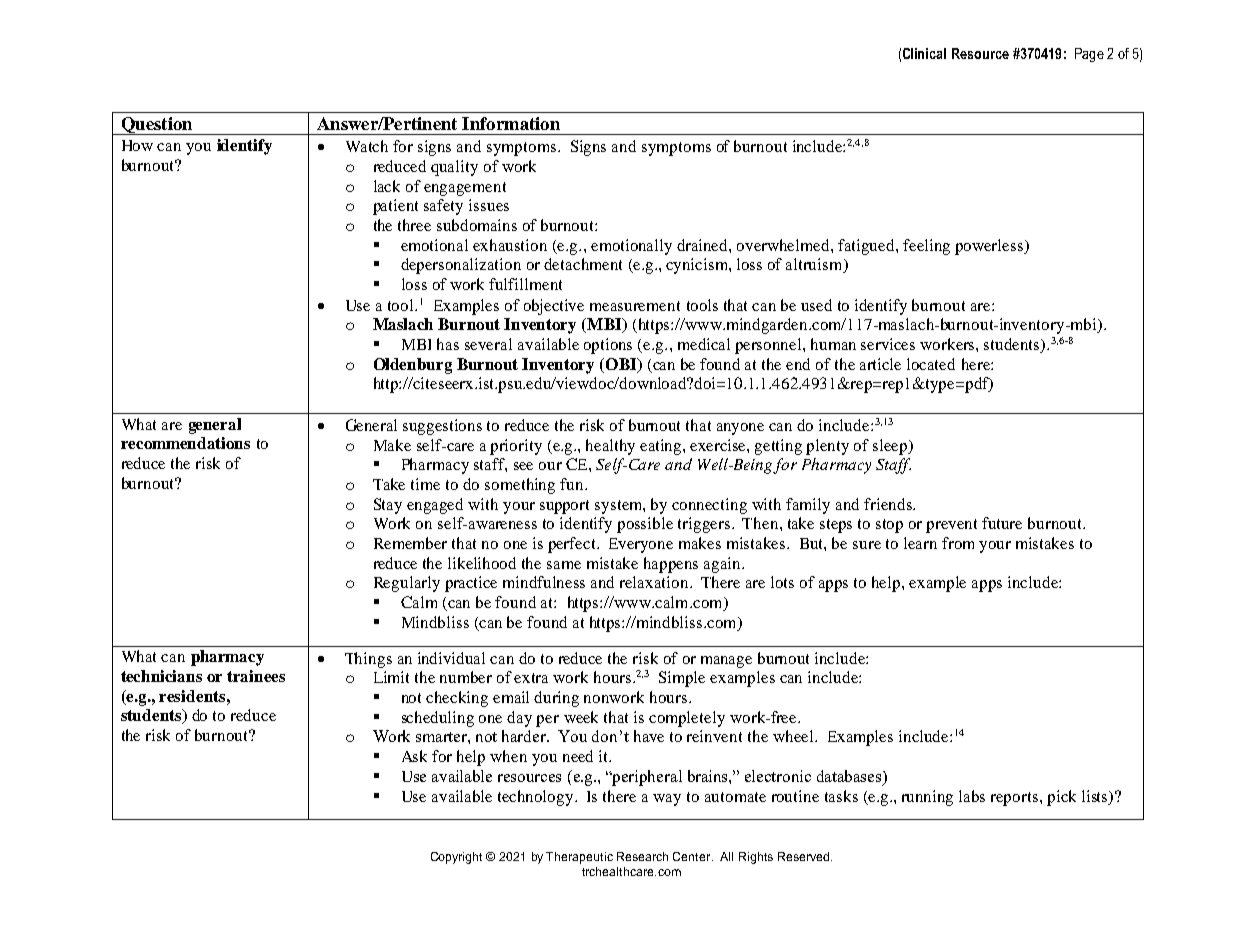 This screenshot has height=952, width=1233. Describe the element at coordinates (642, 856) in the screenshot. I see `Research` at that location.
